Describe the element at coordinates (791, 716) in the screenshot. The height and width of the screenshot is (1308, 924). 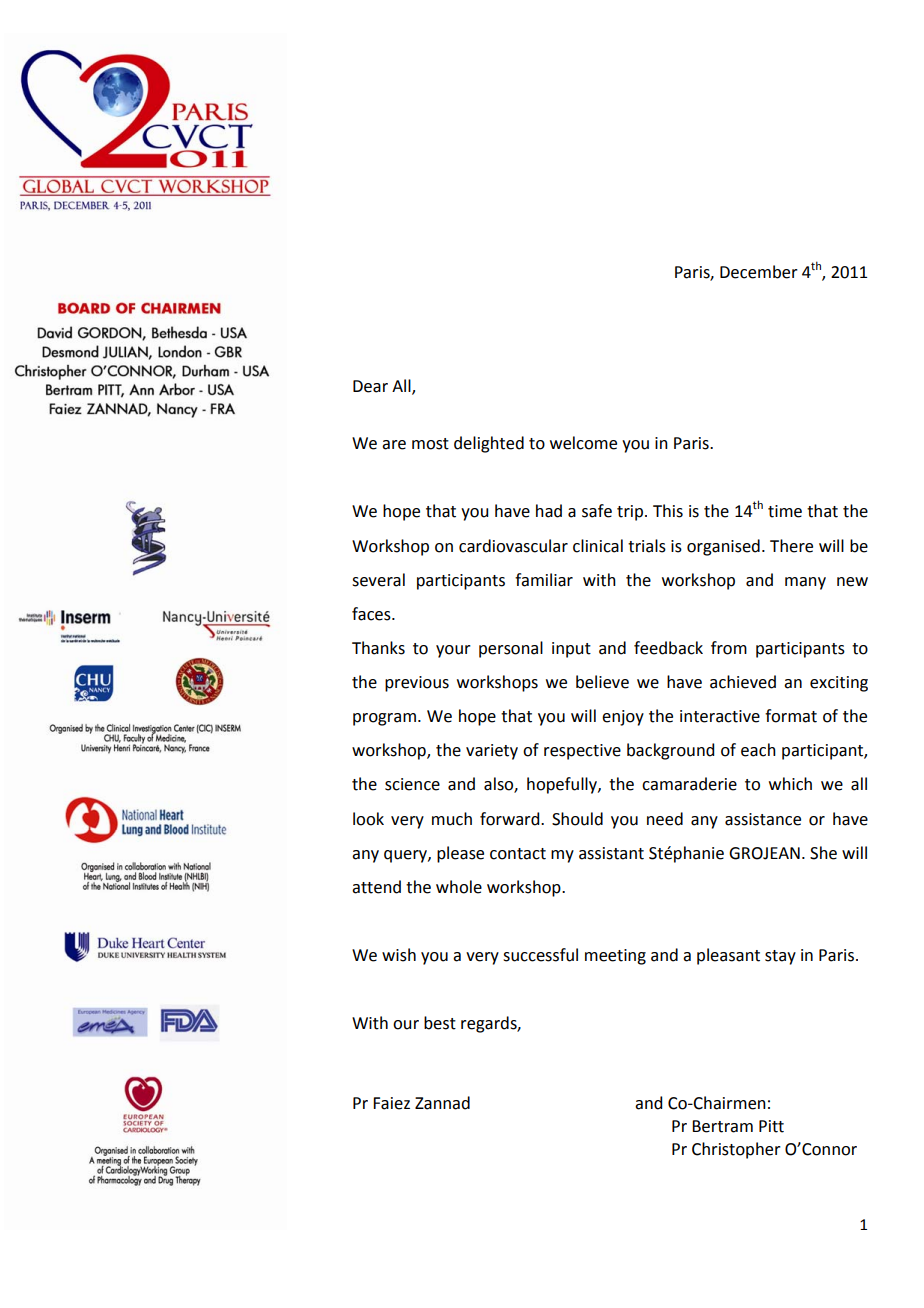
I see `format` at that location.
